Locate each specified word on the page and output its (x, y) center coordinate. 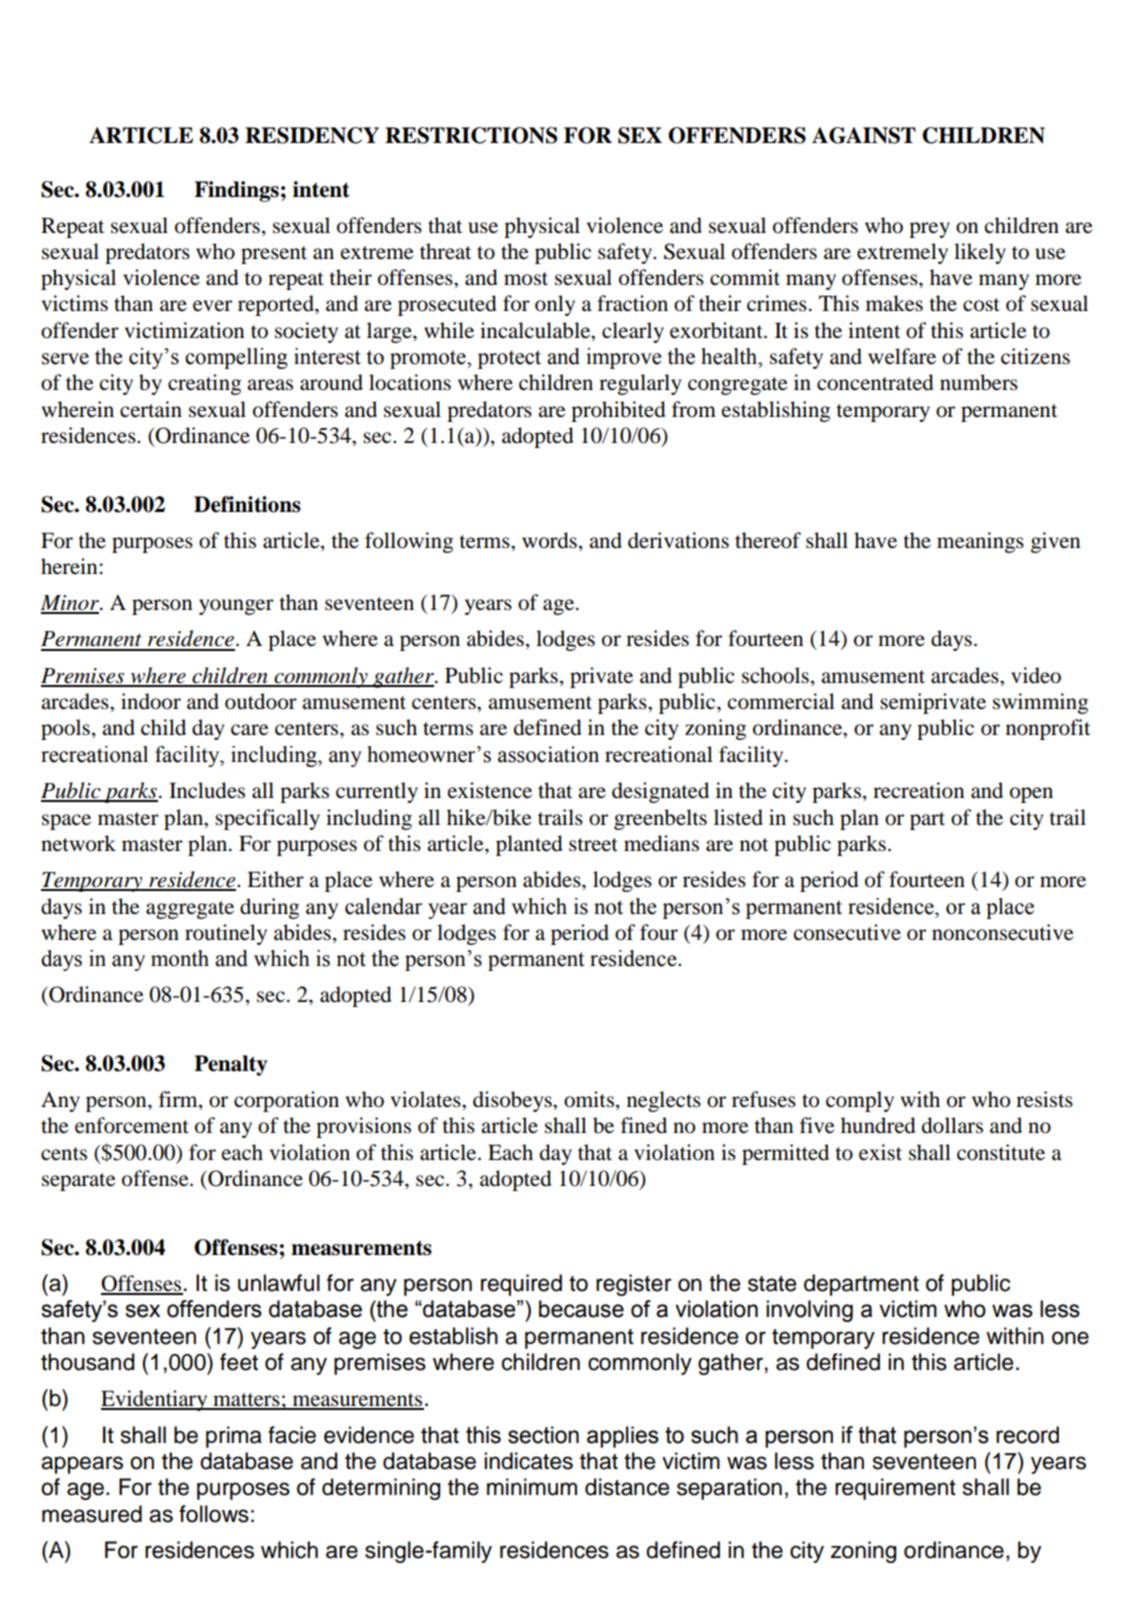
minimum (532, 1487)
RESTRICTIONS (471, 135)
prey (929, 230)
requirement (895, 1489)
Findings (236, 191)
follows (214, 1514)
